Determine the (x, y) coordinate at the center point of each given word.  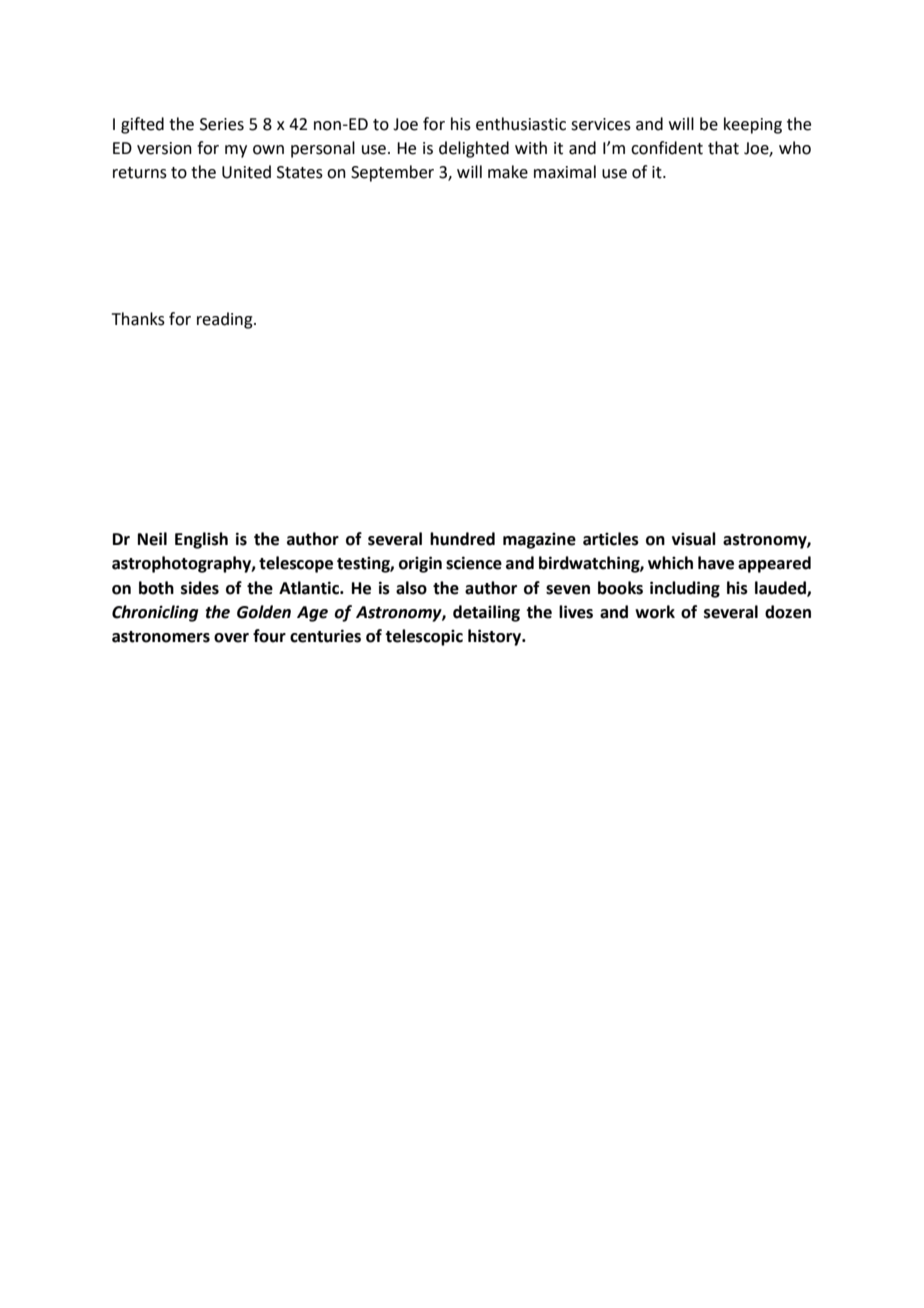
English (201, 540)
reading (226, 320)
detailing (486, 613)
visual (694, 539)
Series (222, 124)
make (508, 172)
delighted (474, 149)
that (723, 148)
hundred (462, 539)
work (655, 612)
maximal (565, 172)
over (231, 638)
